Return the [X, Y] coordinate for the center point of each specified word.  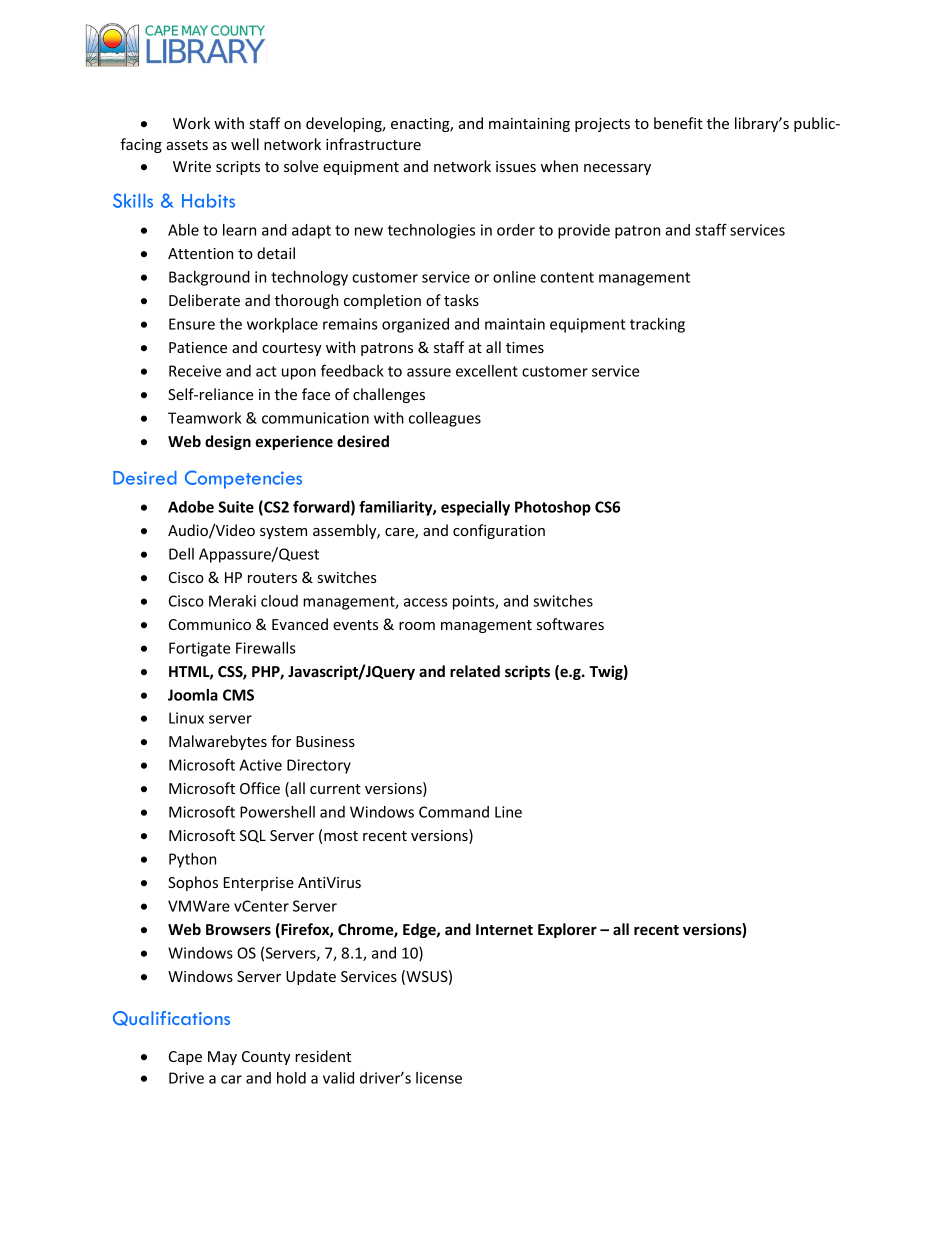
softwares [570, 624]
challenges [389, 395]
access [425, 602]
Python [192, 860]
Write [192, 166]
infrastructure [373, 144]
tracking [657, 325]
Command [454, 812]
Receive [195, 371]
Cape [185, 1058]
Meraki [232, 601]
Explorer [567, 930]
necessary [617, 169]
